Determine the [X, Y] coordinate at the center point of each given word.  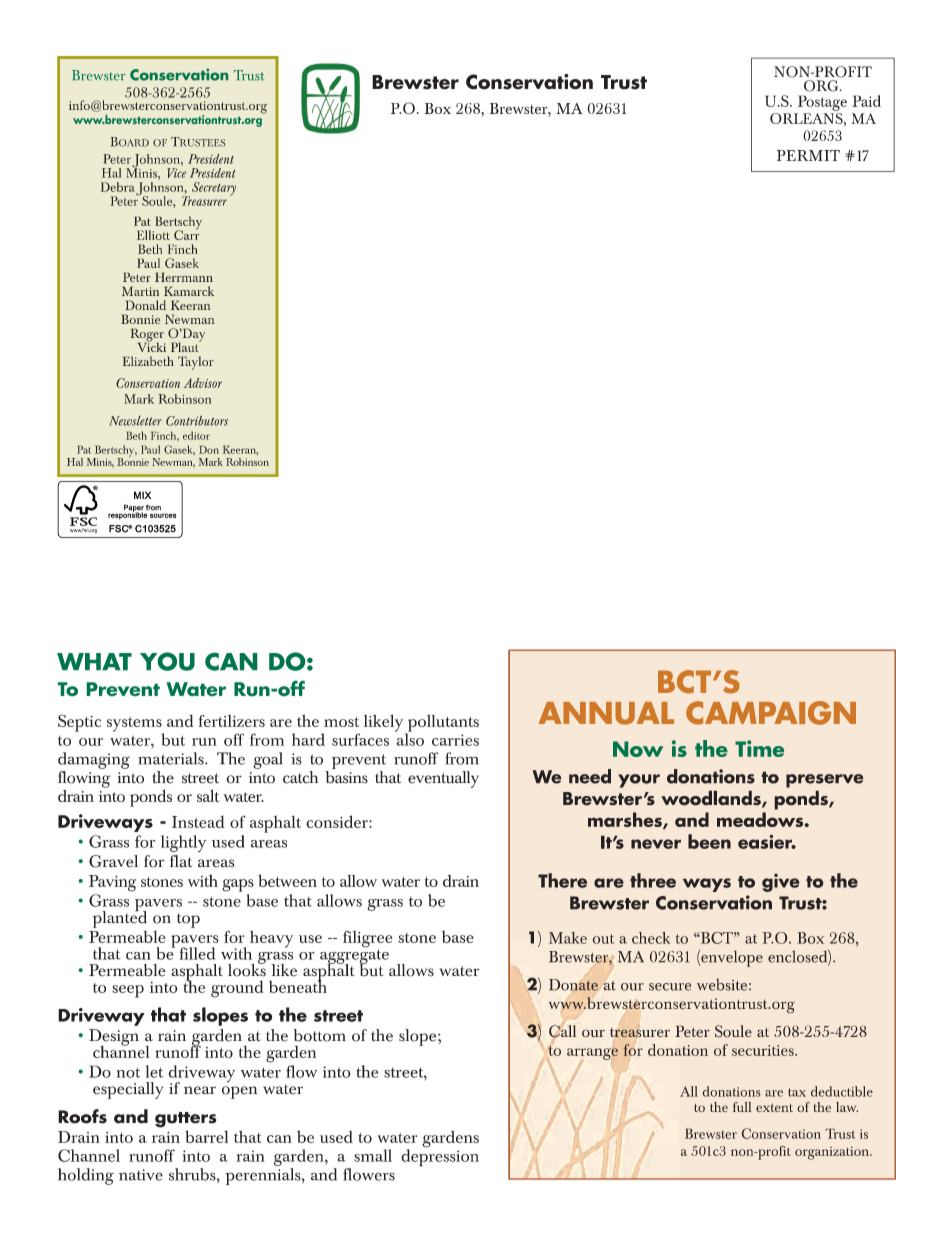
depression [440, 1157]
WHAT [94, 661]
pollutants [442, 724]
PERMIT [808, 155]
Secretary [214, 189]
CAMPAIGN [771, 713]
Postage [822, 103]
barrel [206, 1136]
